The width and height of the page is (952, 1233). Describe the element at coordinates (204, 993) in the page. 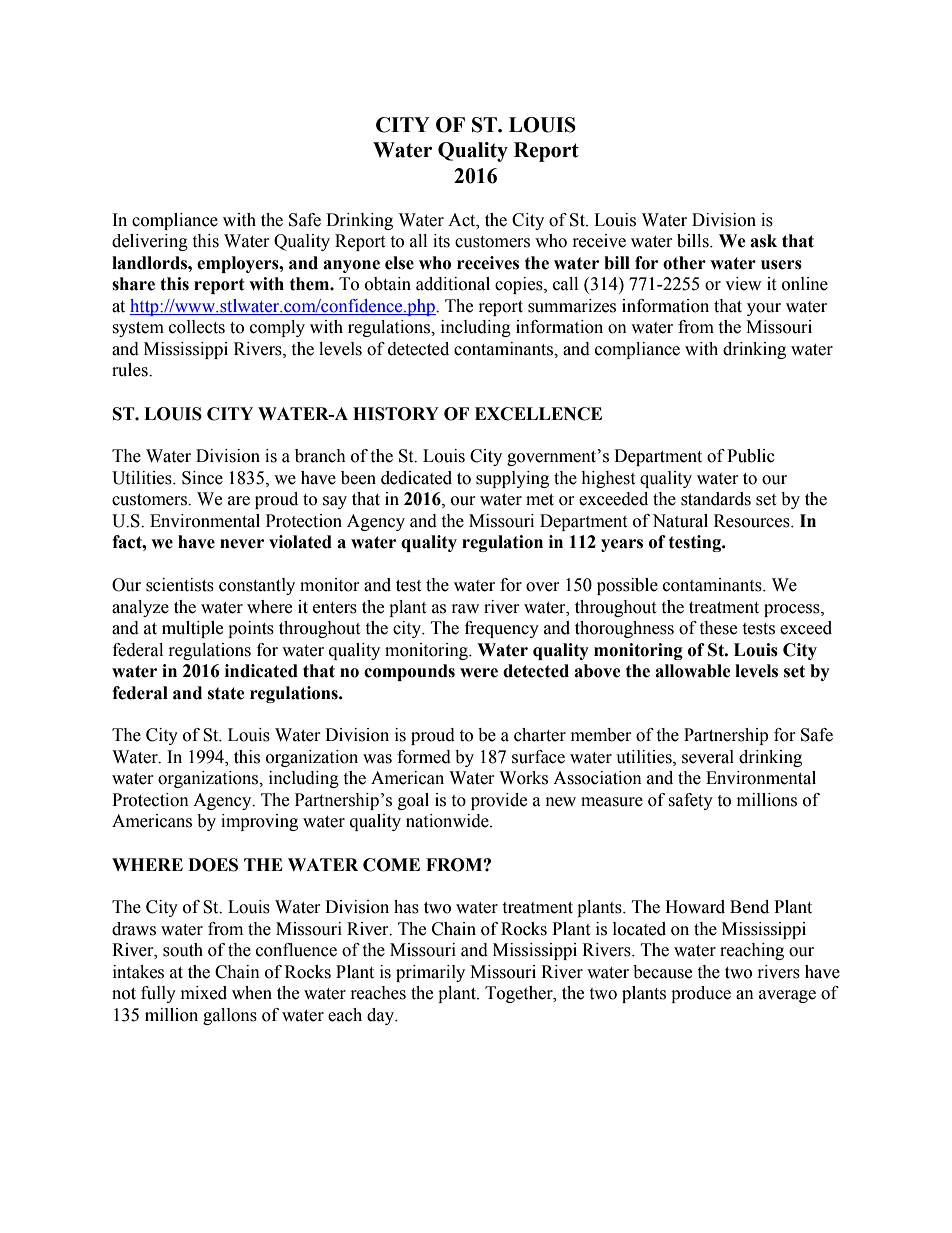

I see `mixed` at that location.
